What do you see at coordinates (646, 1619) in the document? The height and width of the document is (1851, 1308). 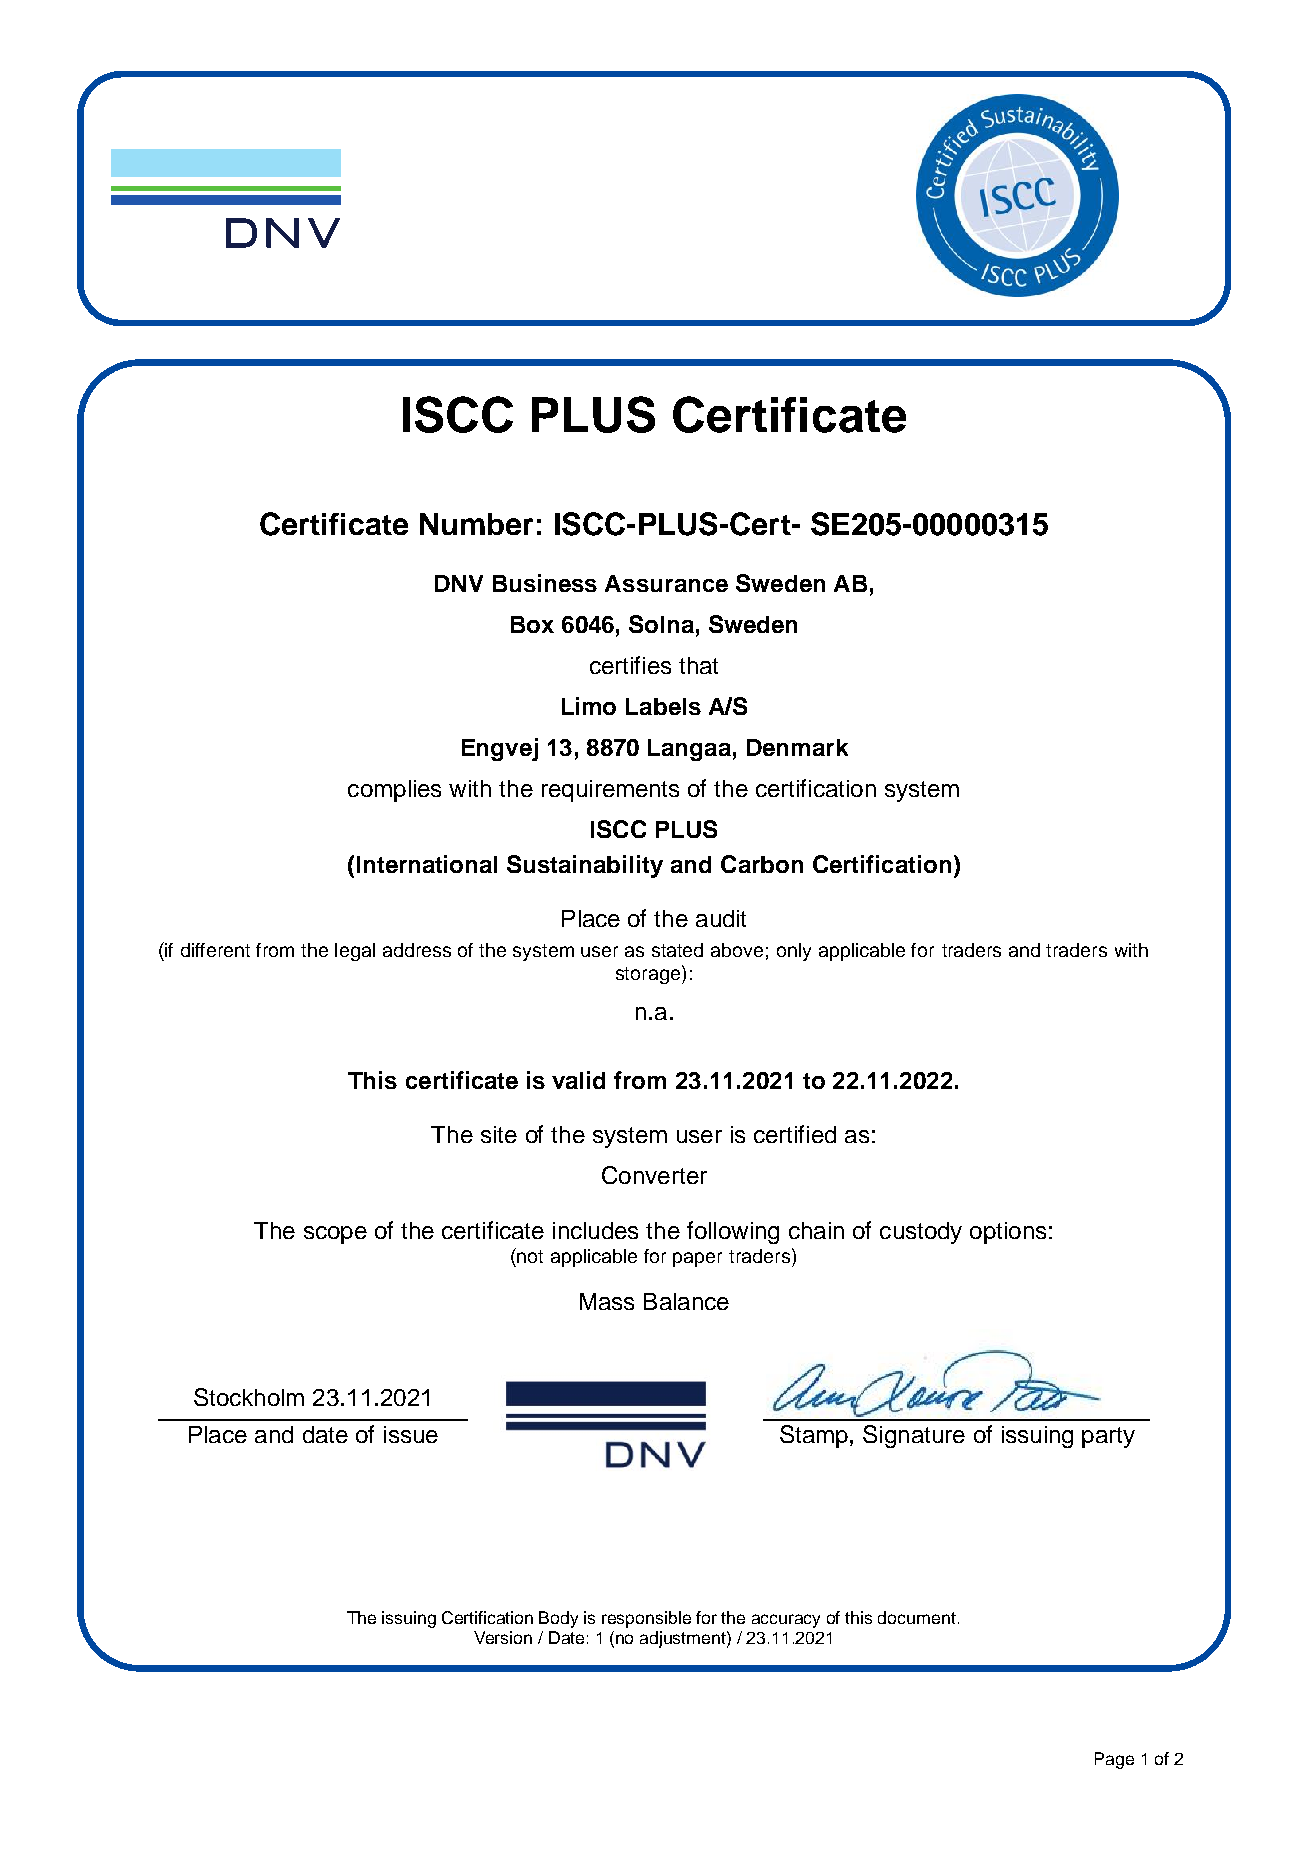 I see `responsible` at bounding box center [646, 1619].
